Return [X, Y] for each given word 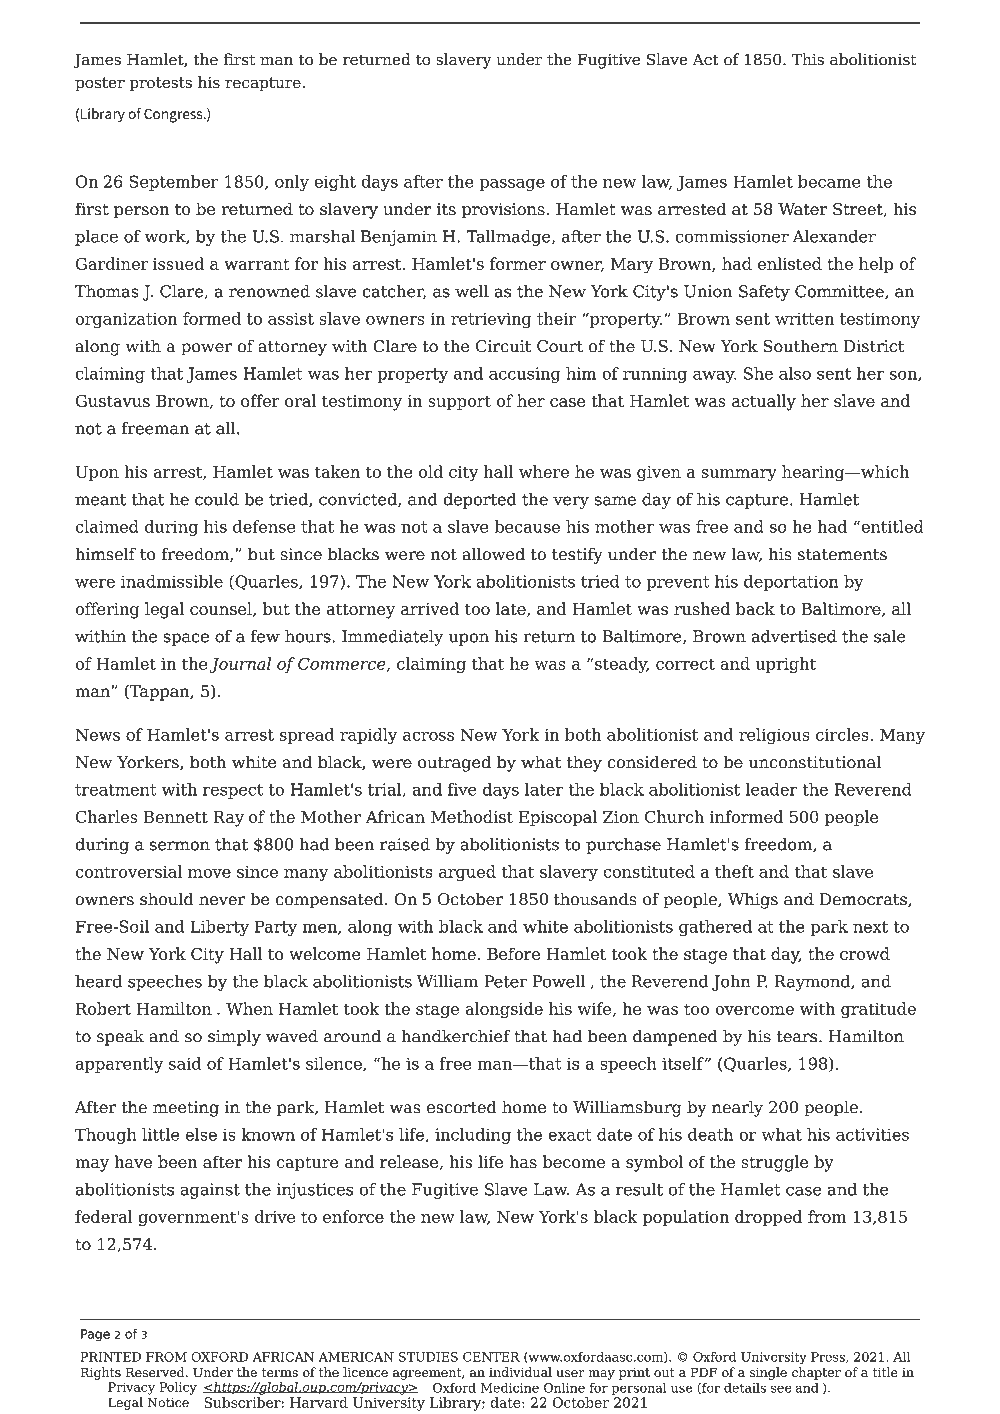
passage [512, 185]
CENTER [491, 1357]
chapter [816, 1373]
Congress [174, 115]
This [808, 59]
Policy [178, 1388]
